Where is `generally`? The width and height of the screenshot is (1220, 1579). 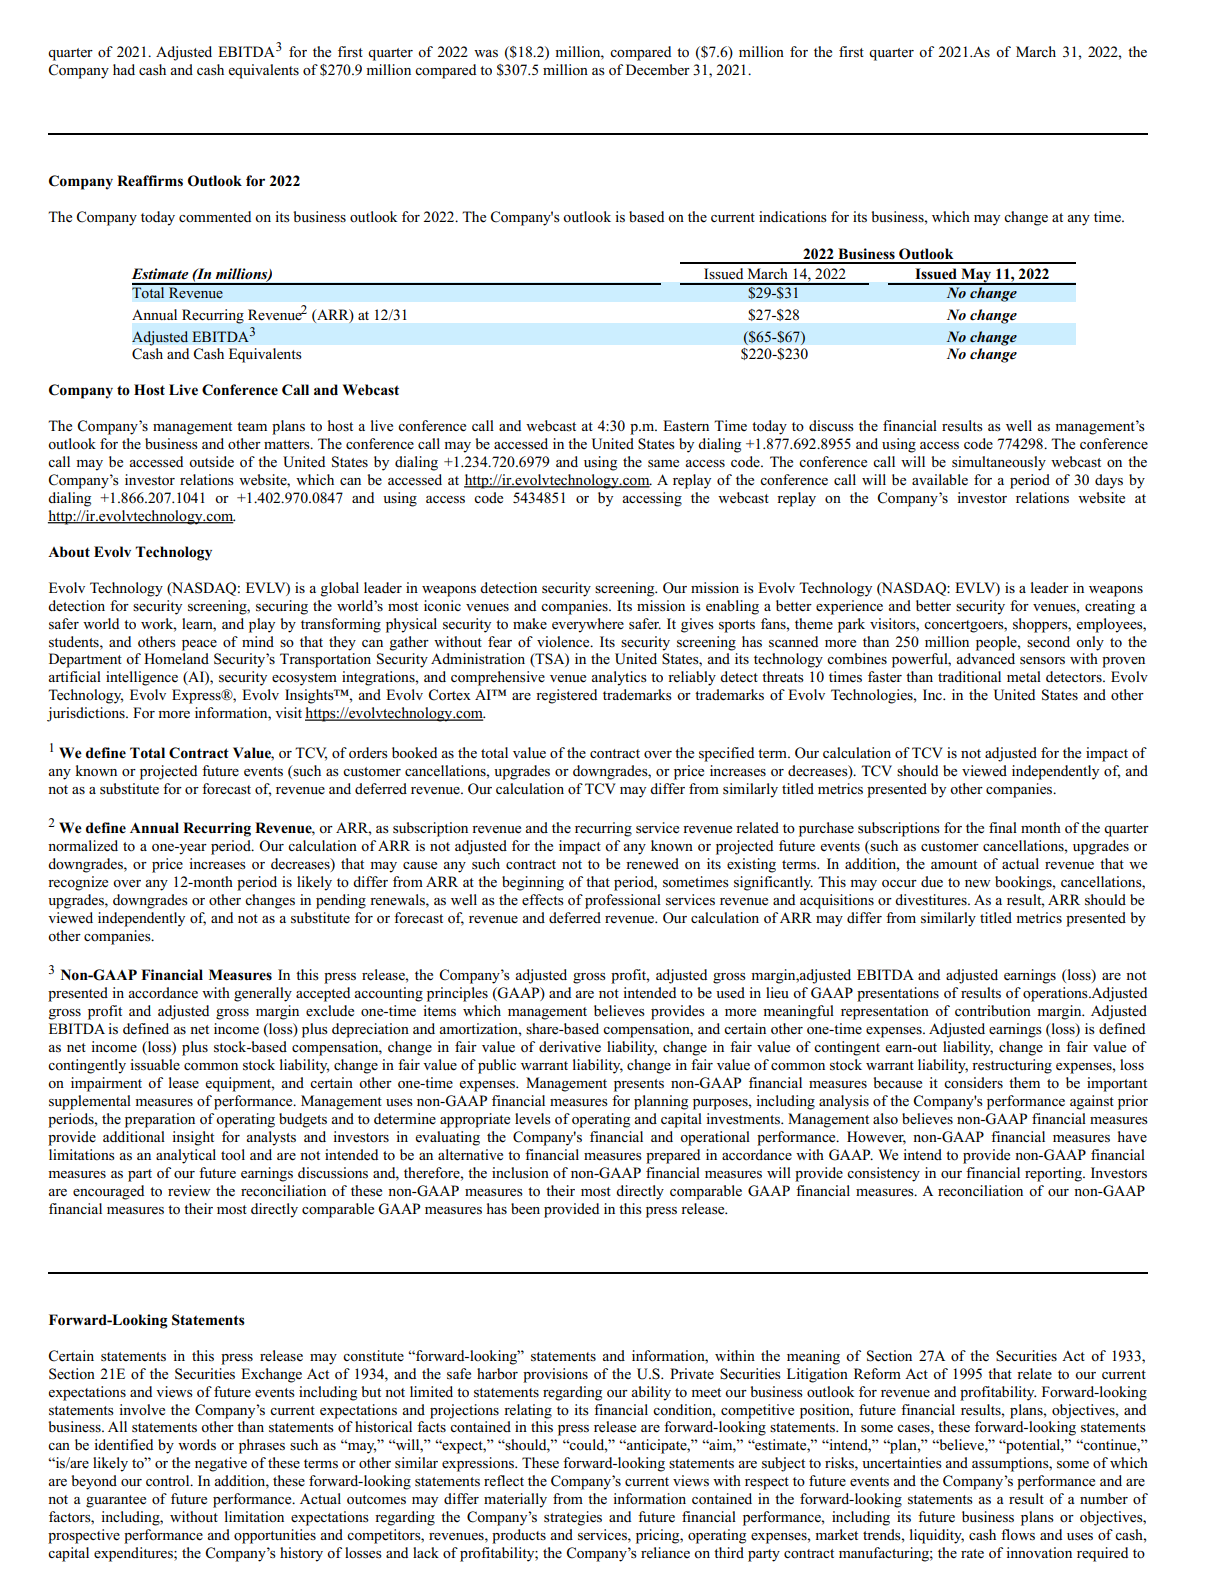
generally is located at coordinates (263, 994).
